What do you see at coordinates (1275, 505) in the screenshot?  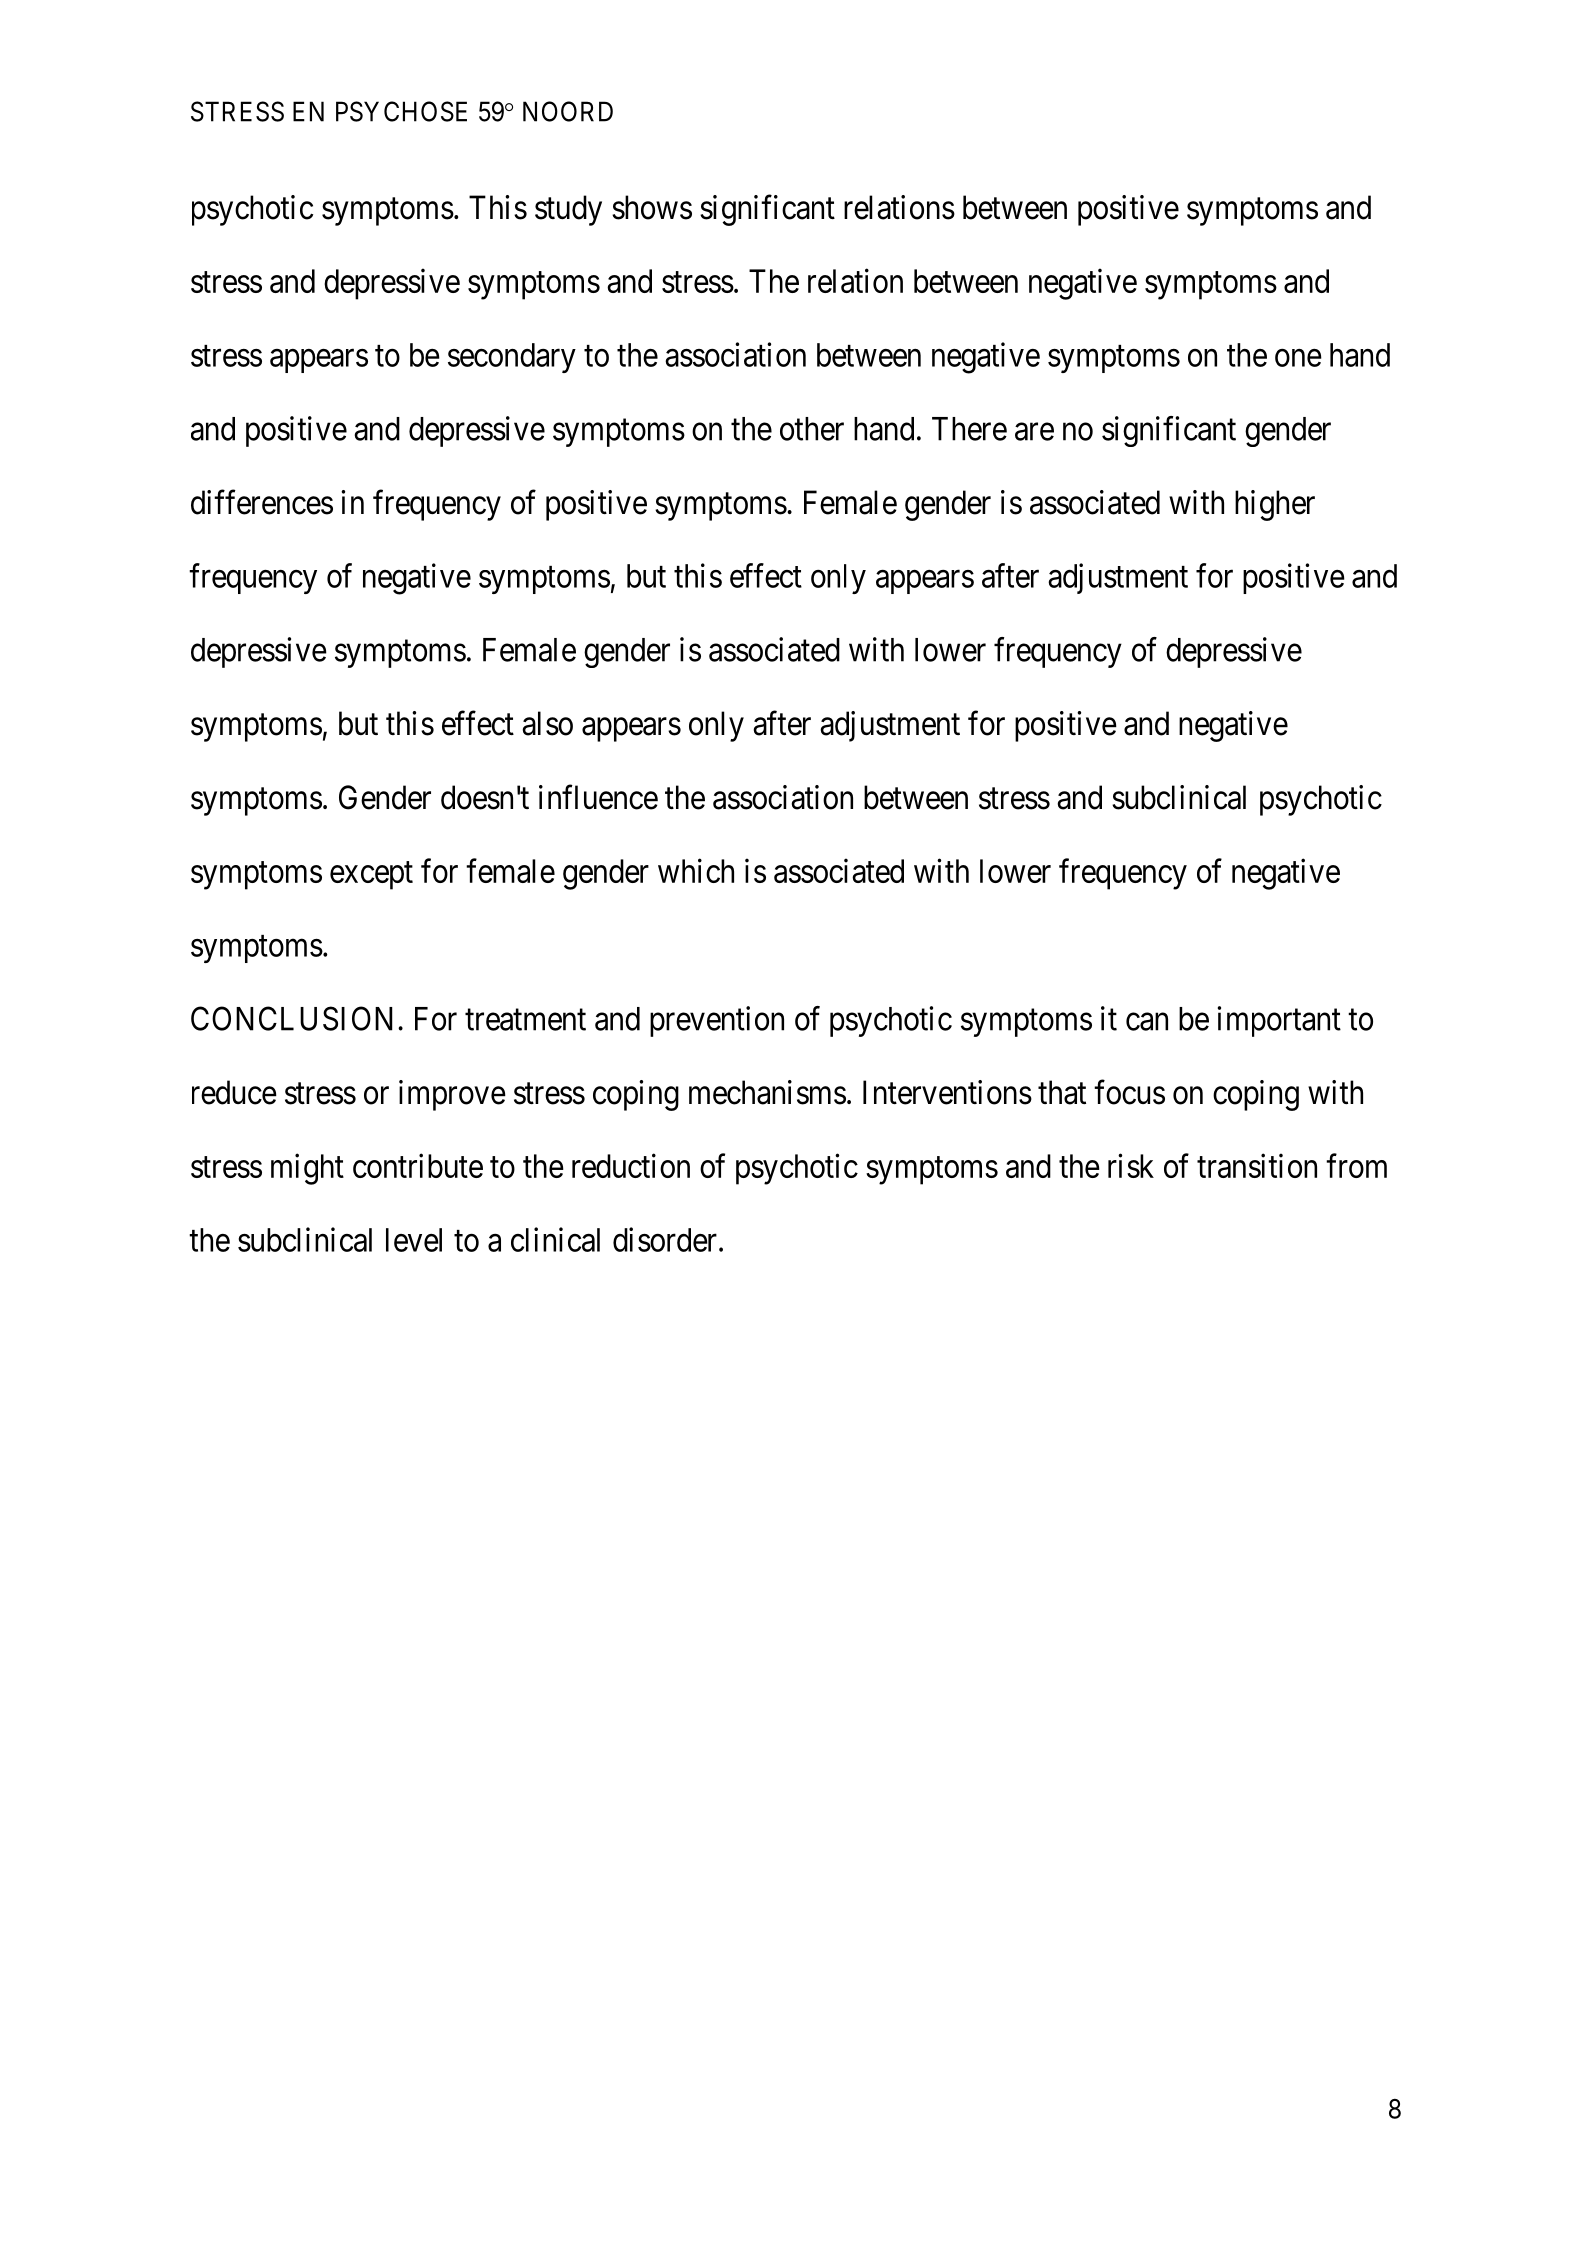 I see `higher` at bounding box center [1275, 505].
